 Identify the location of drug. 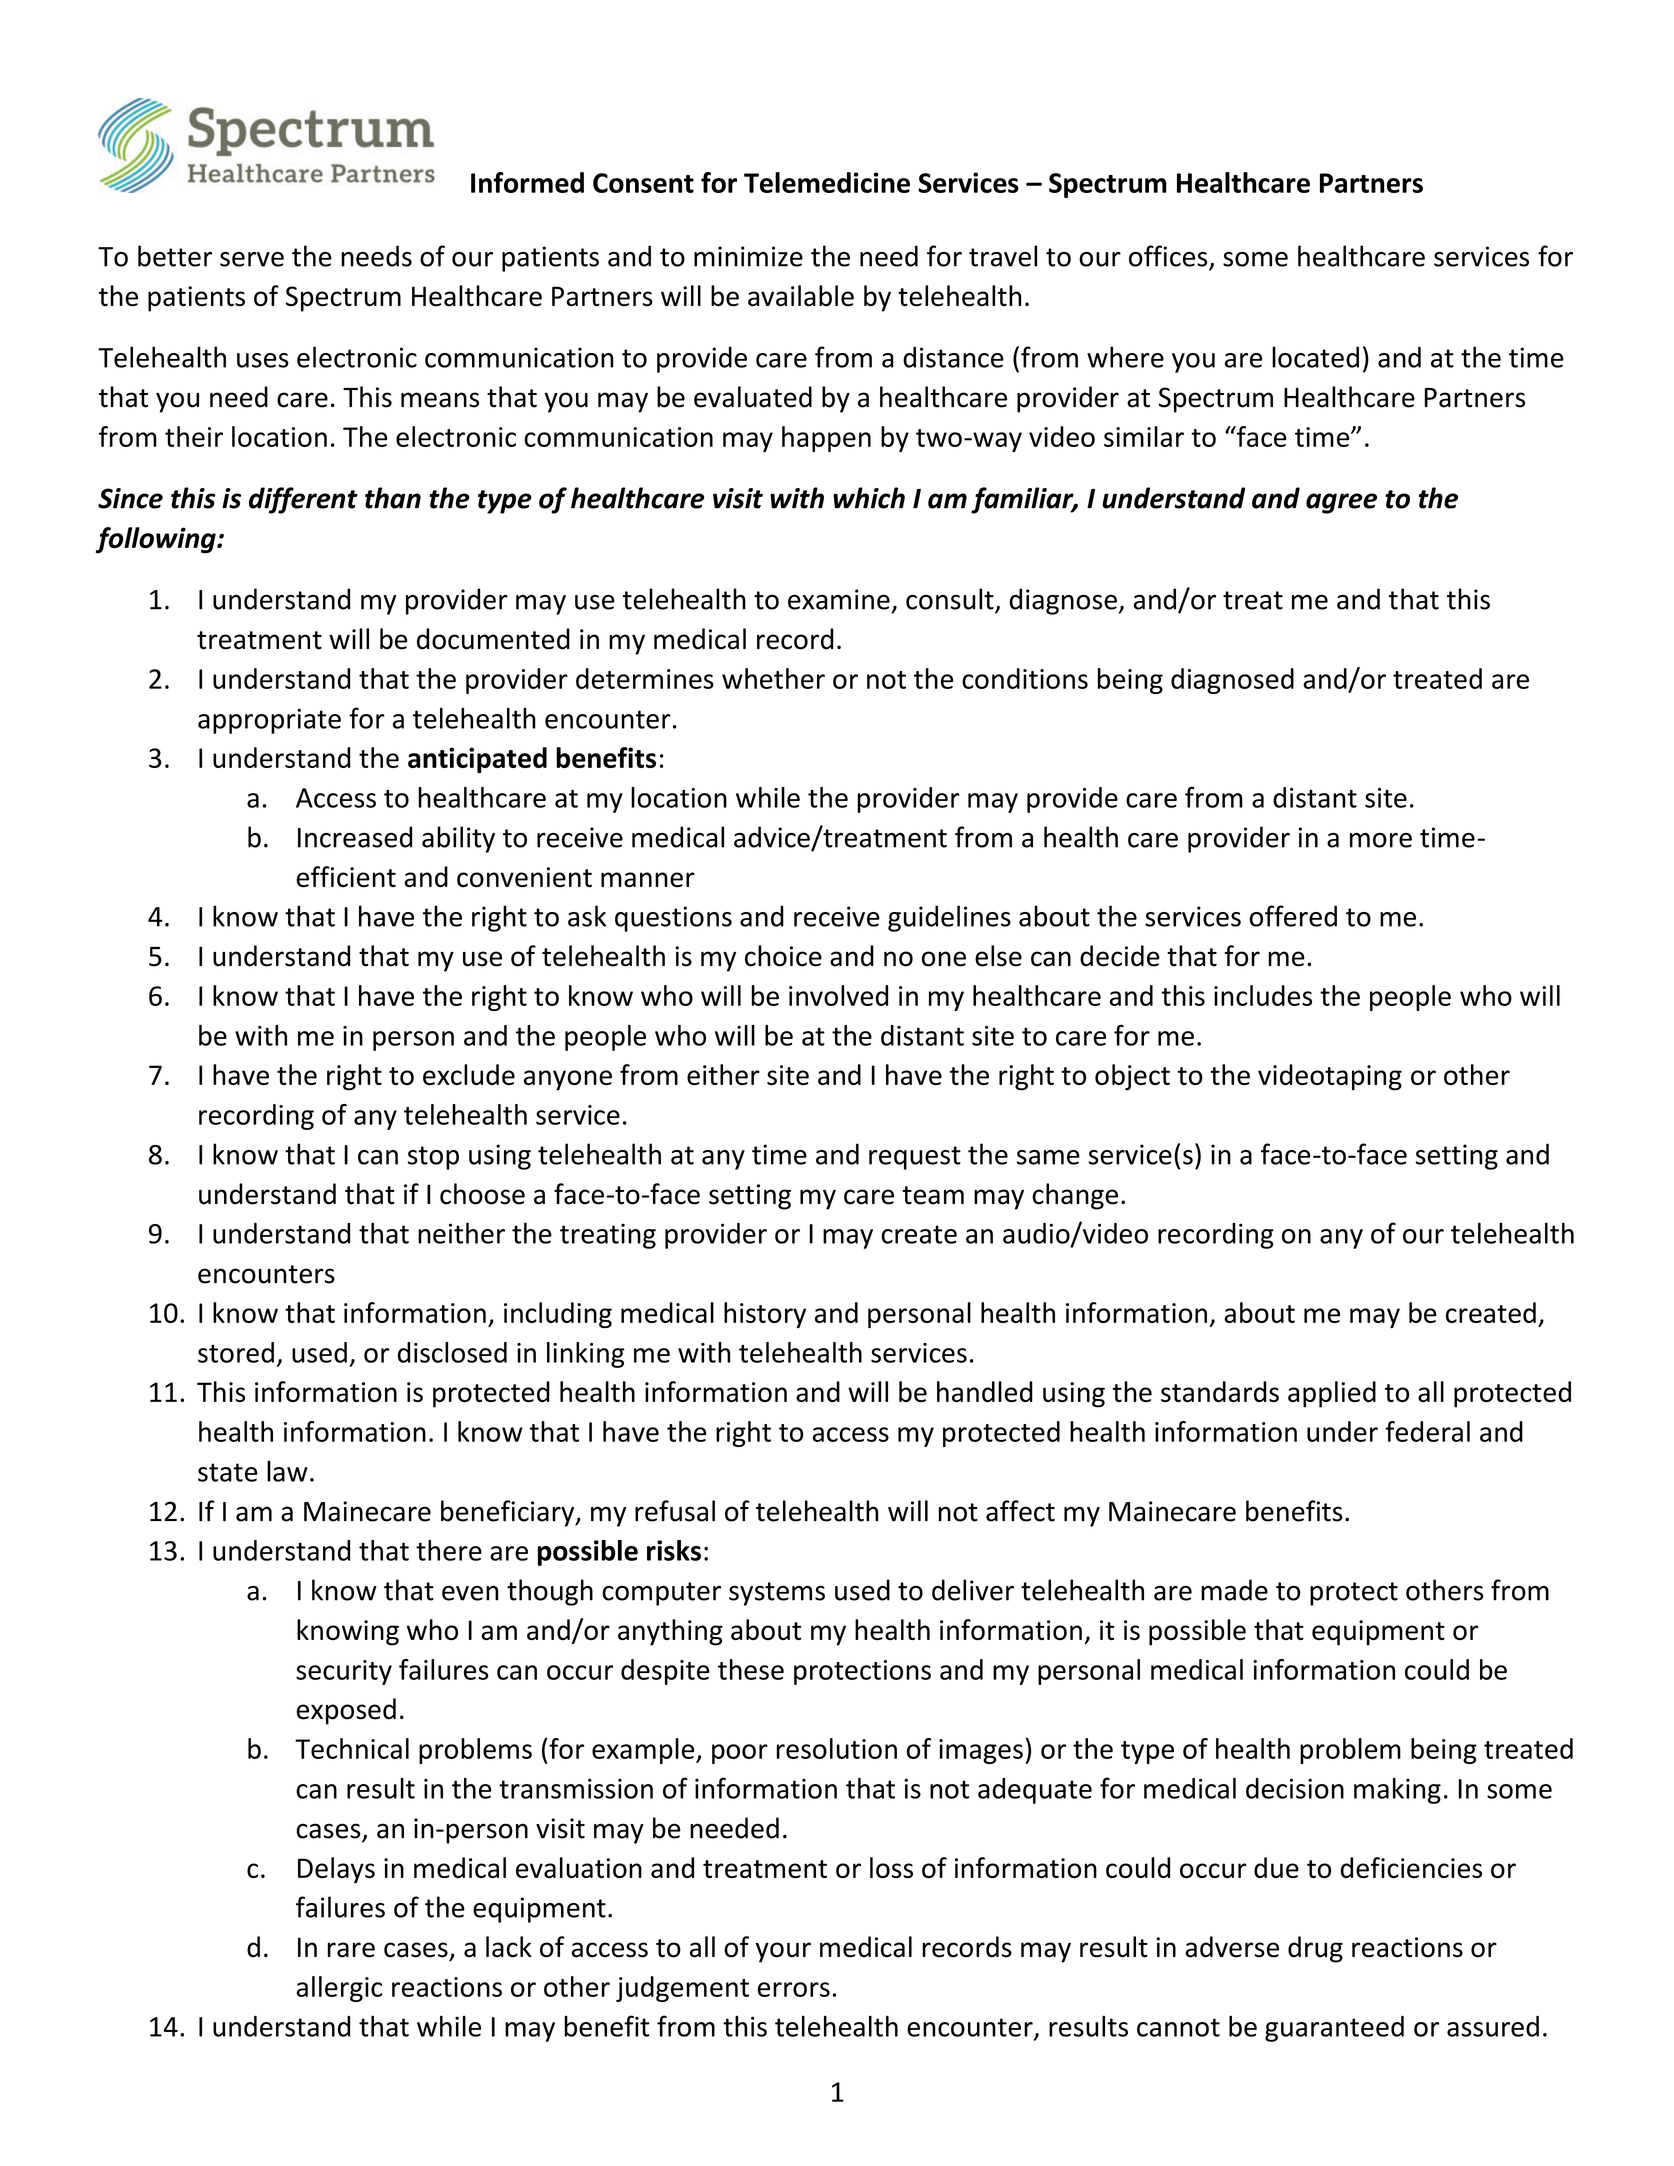
(1315, 1949).
